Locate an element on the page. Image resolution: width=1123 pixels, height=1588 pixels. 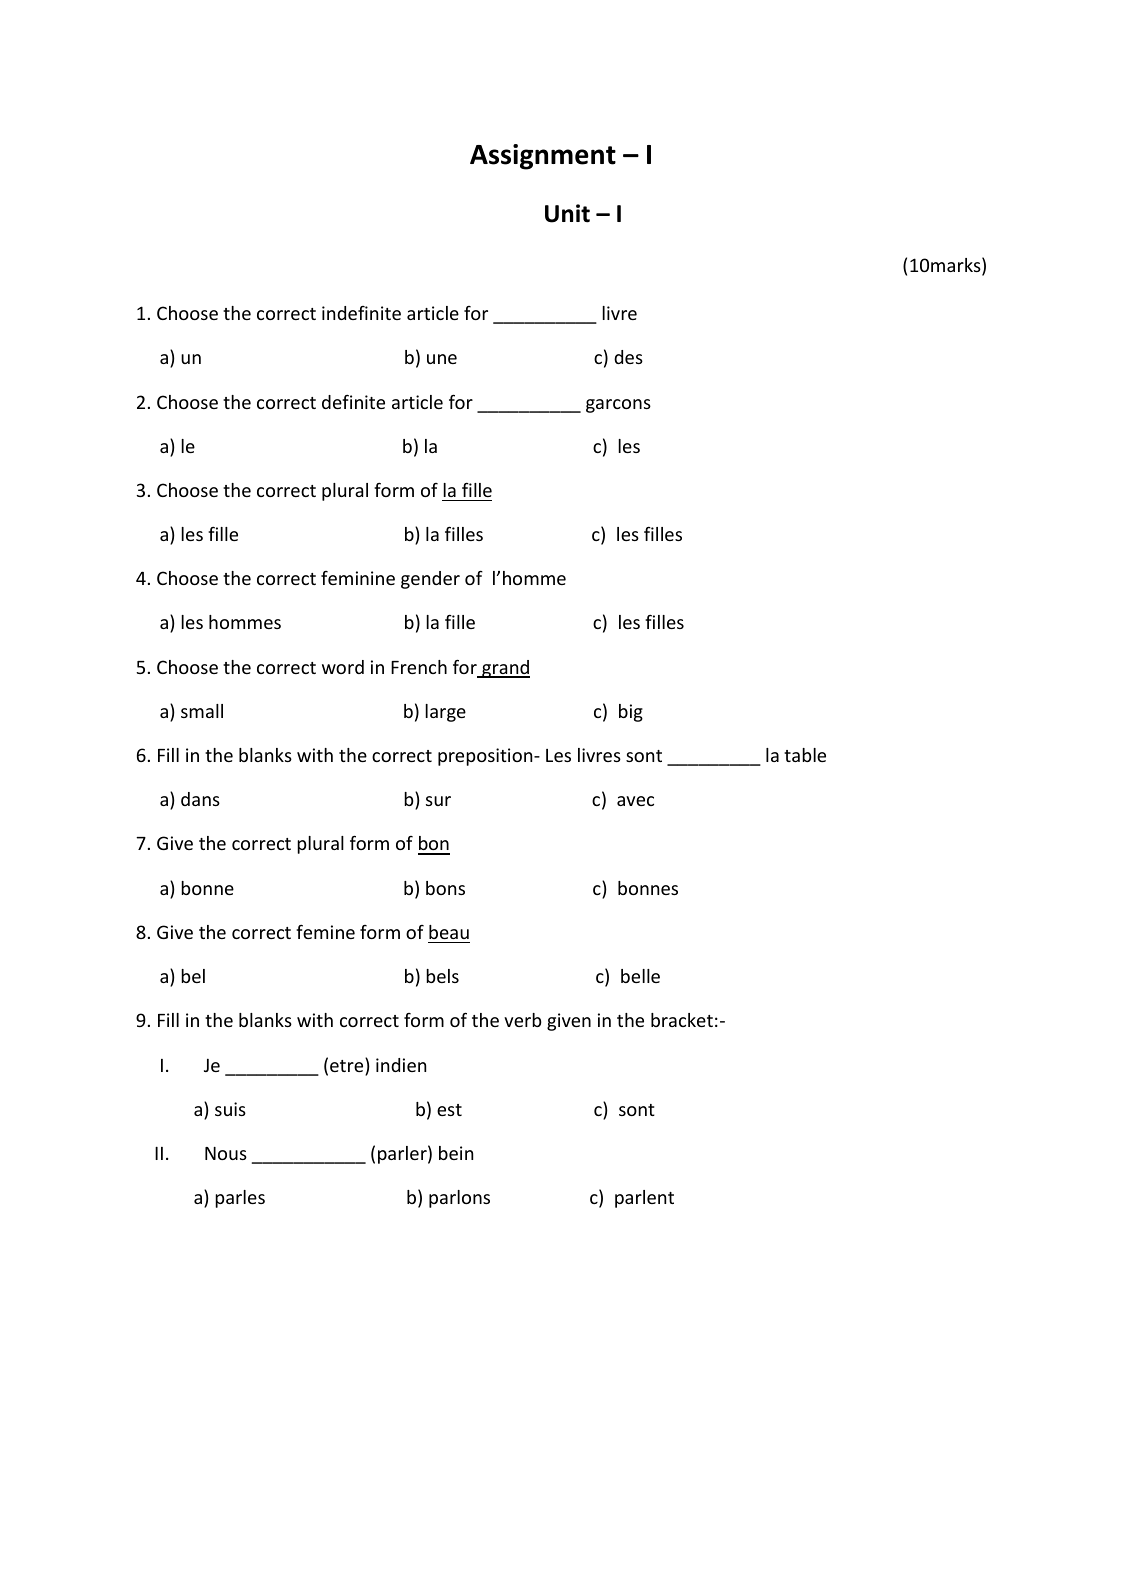
Assignment is located at coordinates (543, 157).
